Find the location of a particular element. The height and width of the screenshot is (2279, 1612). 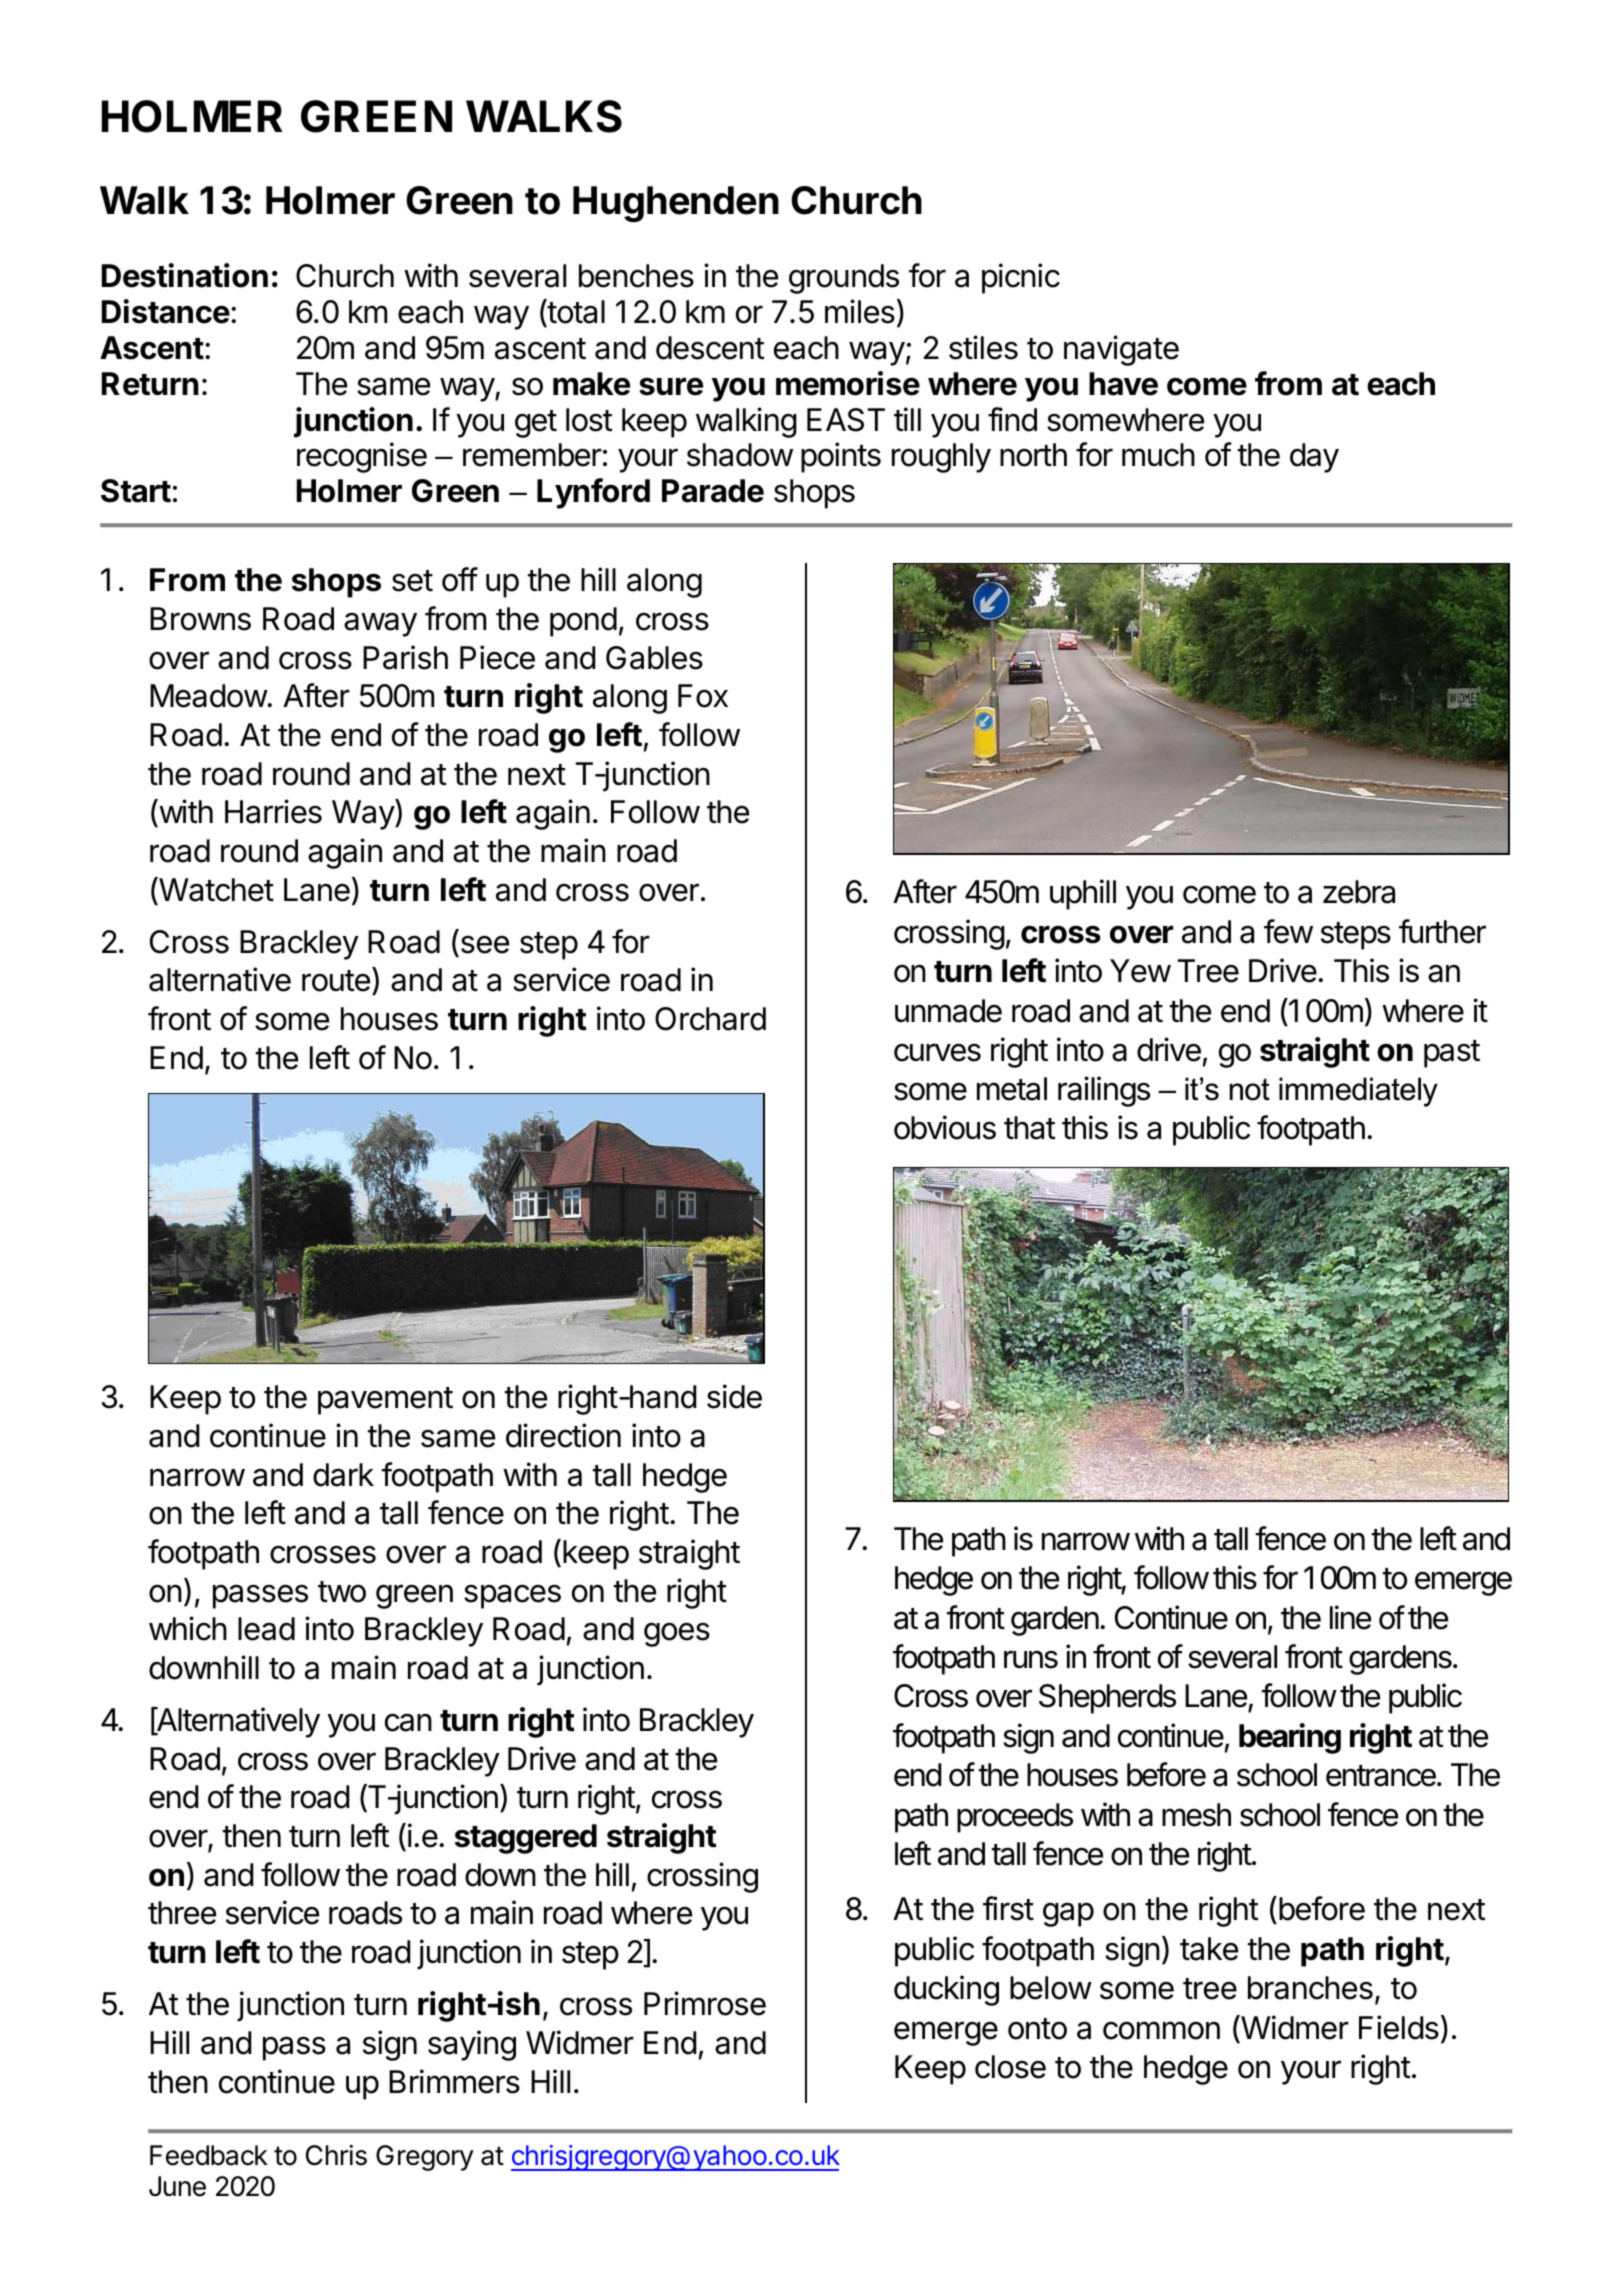

not is located at coordinates (1250, 1089).
